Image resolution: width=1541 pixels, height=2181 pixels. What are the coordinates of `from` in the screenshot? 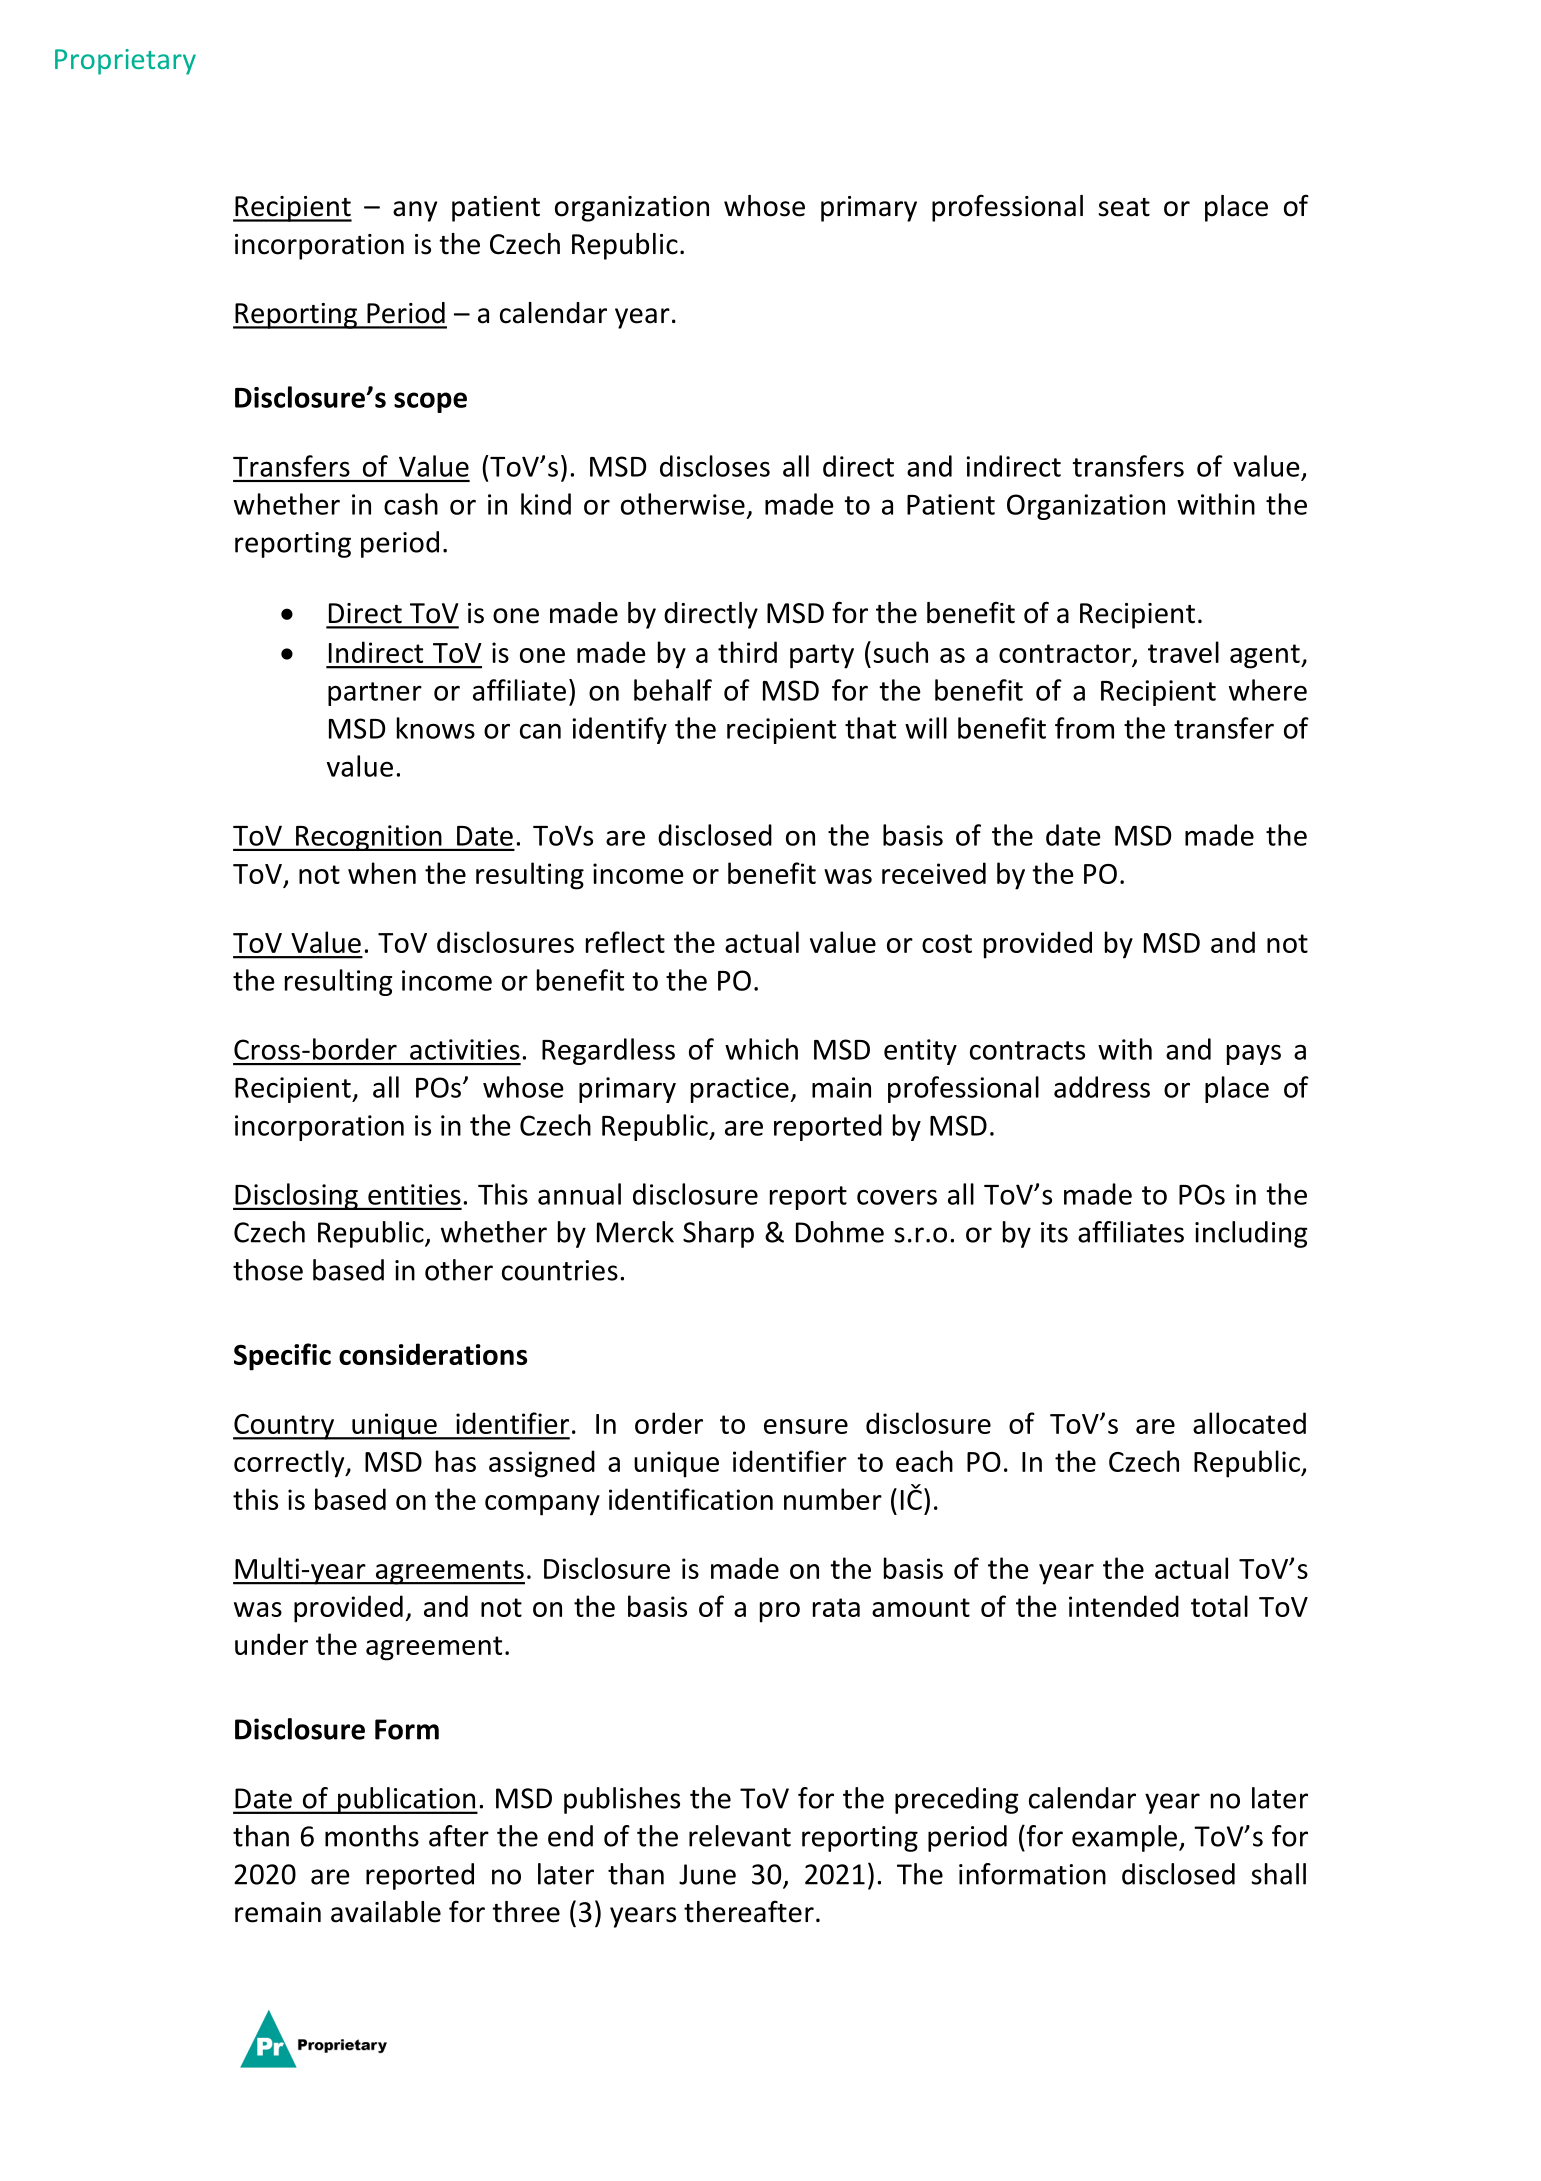 It's located at (1084, 728).
